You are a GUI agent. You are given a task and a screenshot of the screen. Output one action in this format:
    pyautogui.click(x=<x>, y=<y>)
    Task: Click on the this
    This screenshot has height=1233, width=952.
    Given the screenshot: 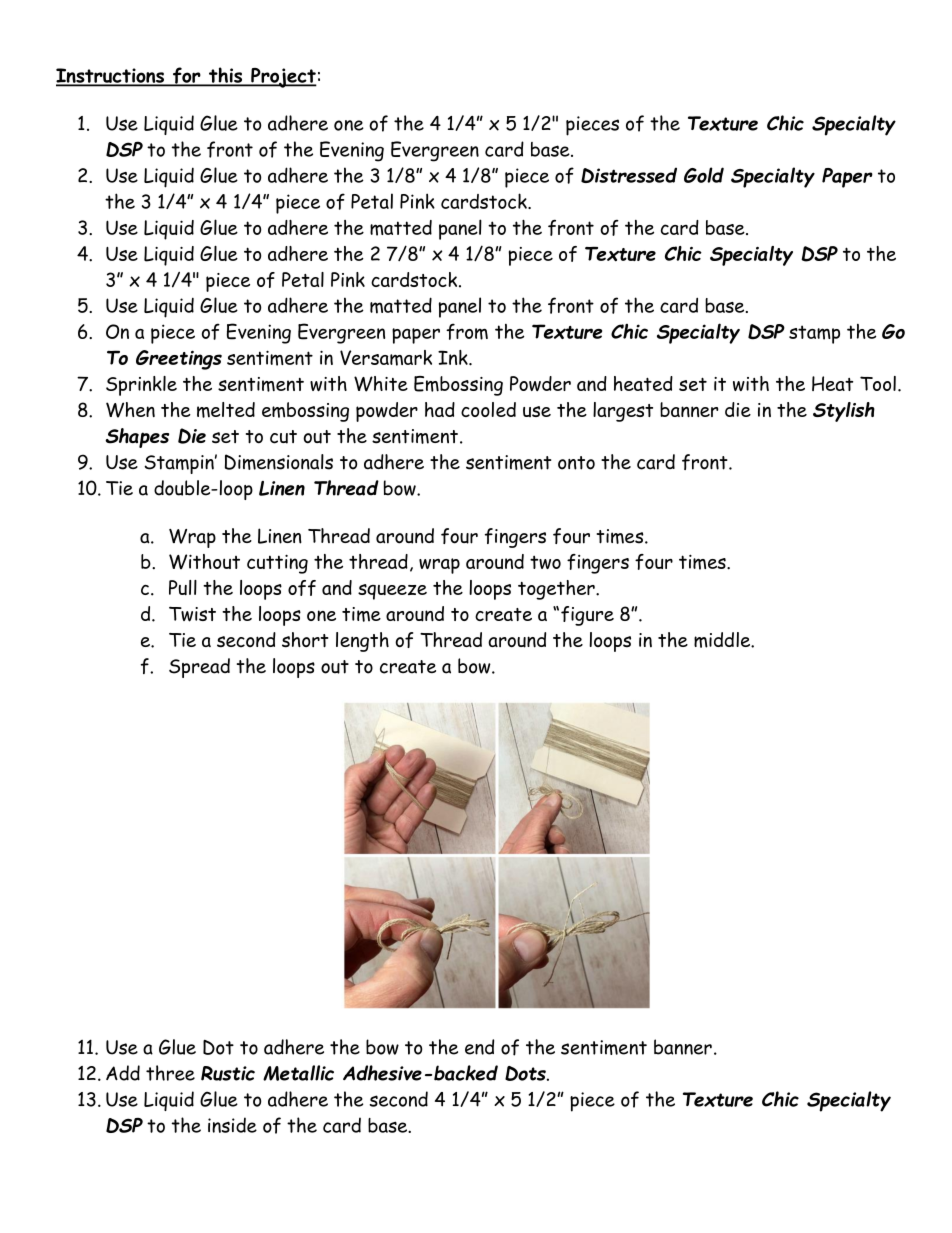 What is the action you would take?
    pyautogui.click(x=226, y=76)
